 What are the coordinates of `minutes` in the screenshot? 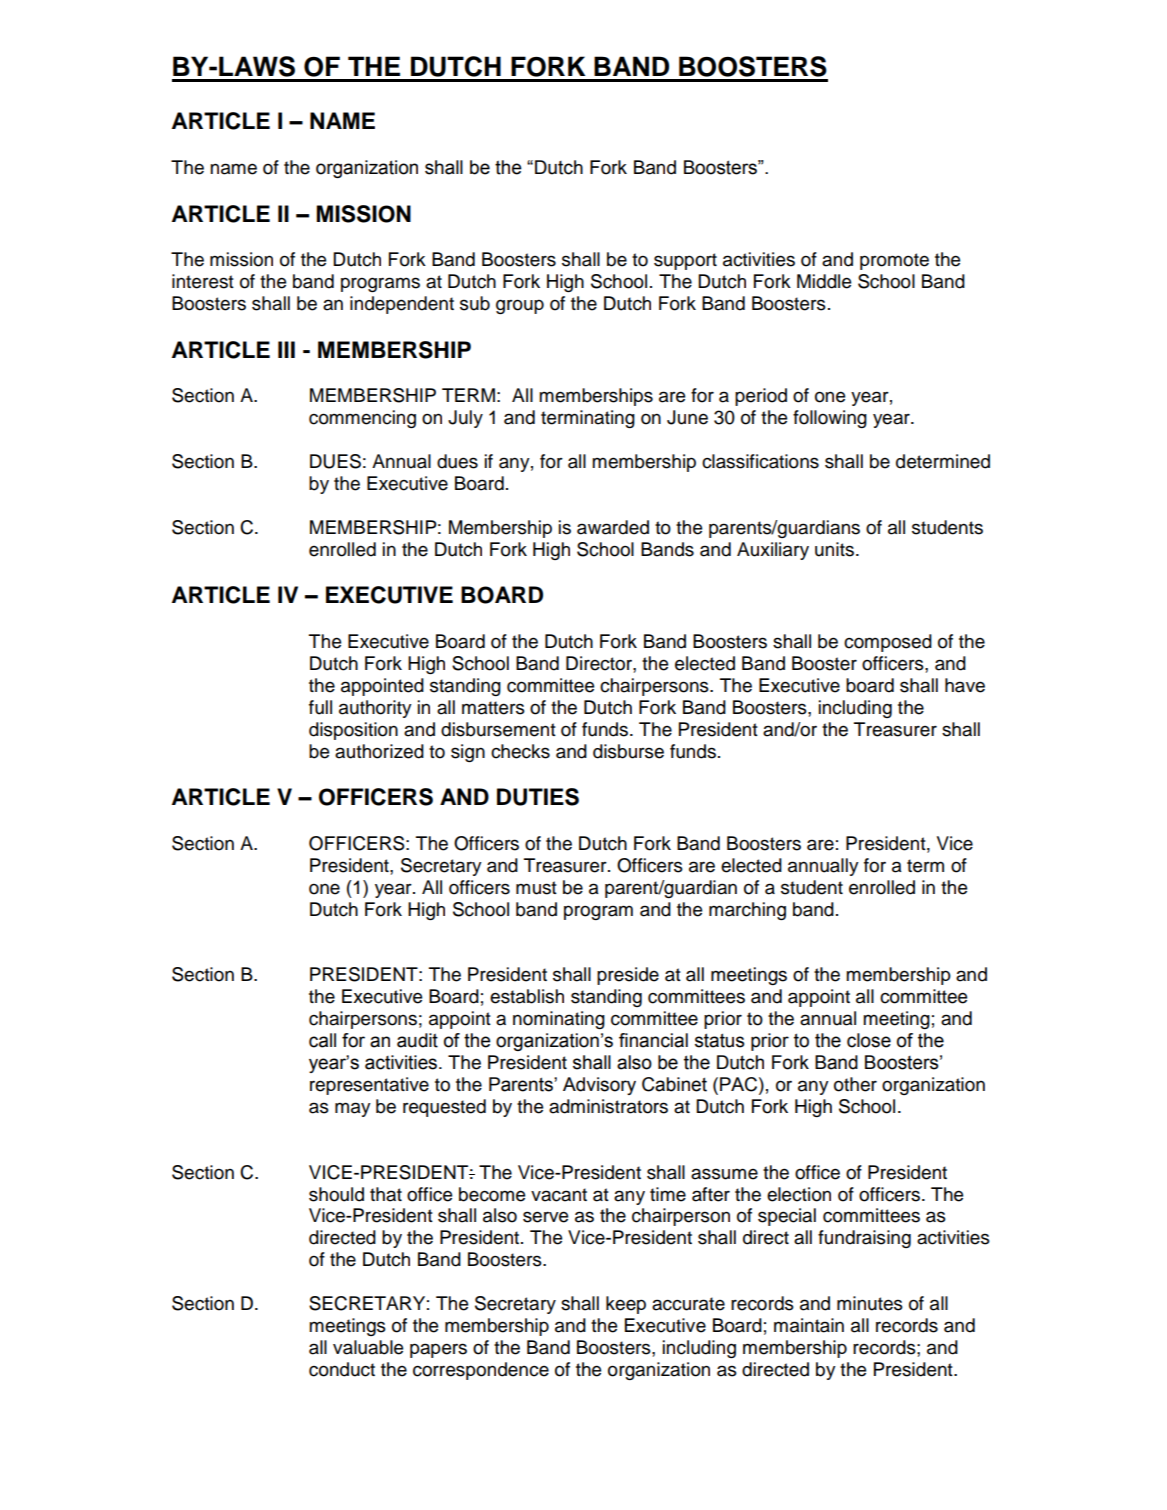 It's located at (870, 1303).
